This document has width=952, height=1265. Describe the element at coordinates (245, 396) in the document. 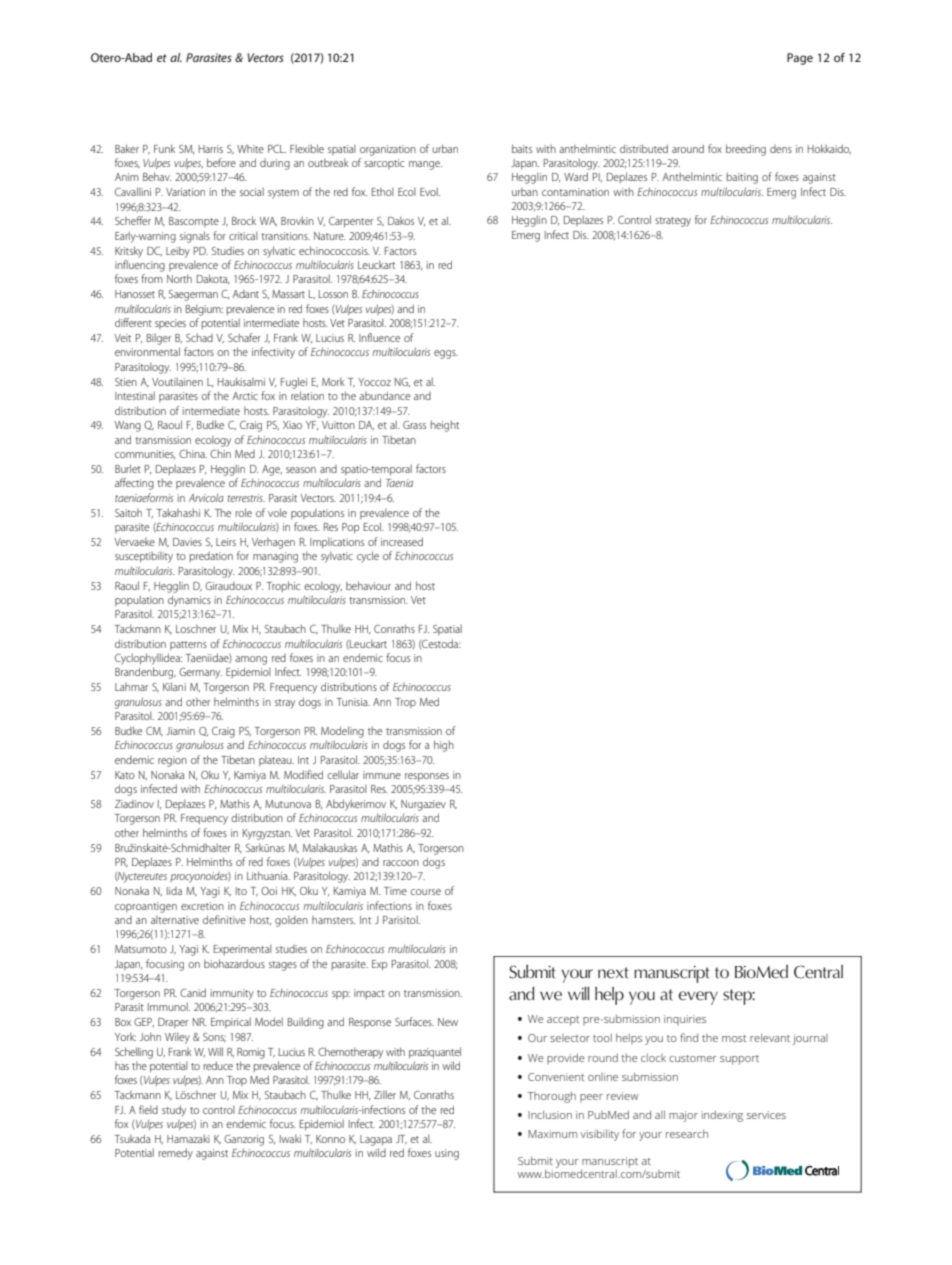

I see `Arctic` at that location.
